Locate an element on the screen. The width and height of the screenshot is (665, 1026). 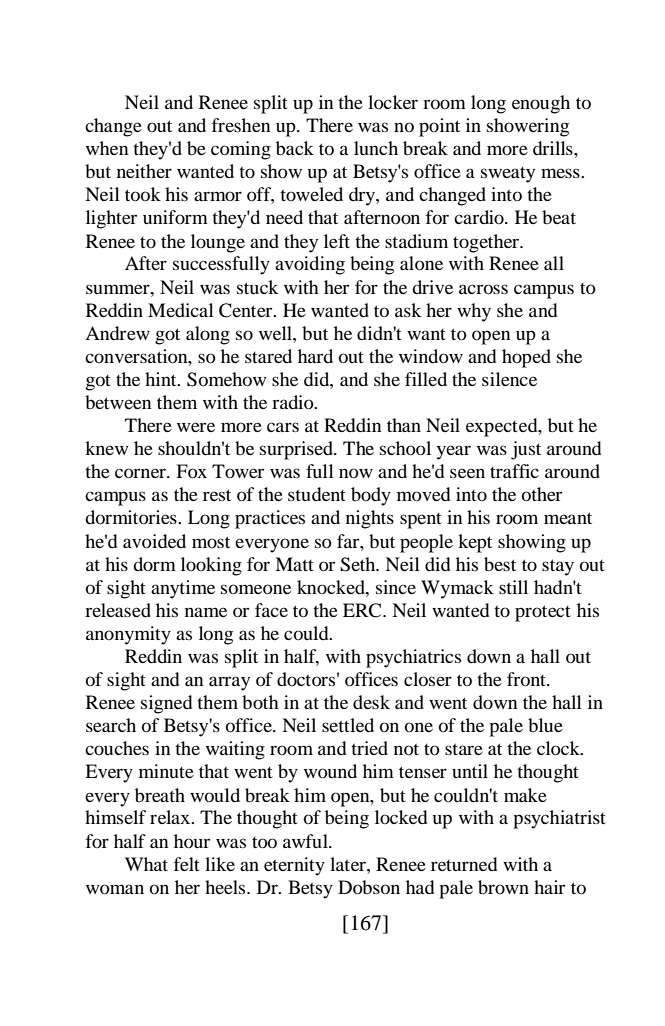
neither is located at coordinates (144, 171).
